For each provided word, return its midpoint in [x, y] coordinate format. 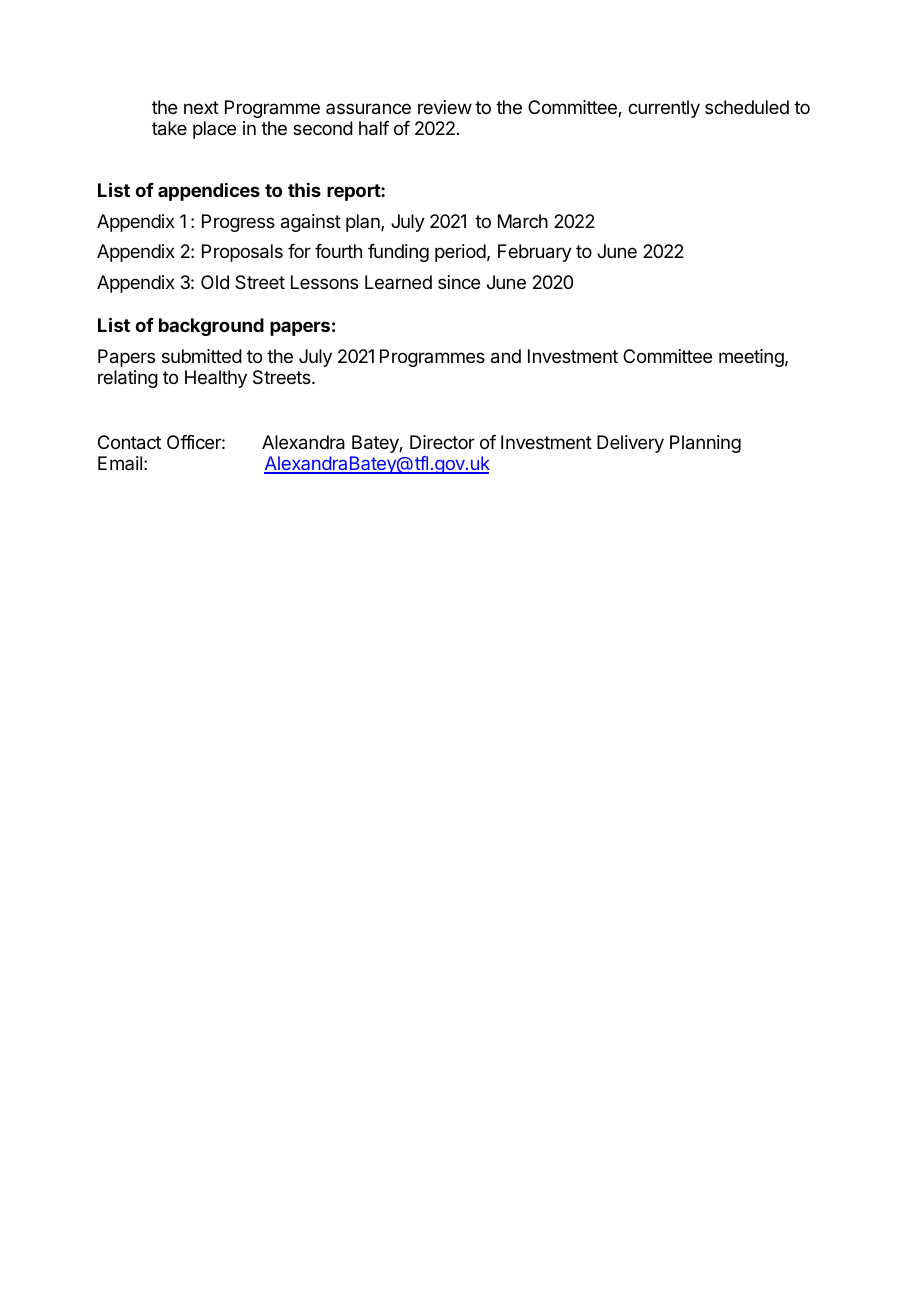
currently [664, 109]
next [201, 107]
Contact [129, 442]
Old [215, 282]
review [445, 107]
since [459, 282]
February [535, 253]
